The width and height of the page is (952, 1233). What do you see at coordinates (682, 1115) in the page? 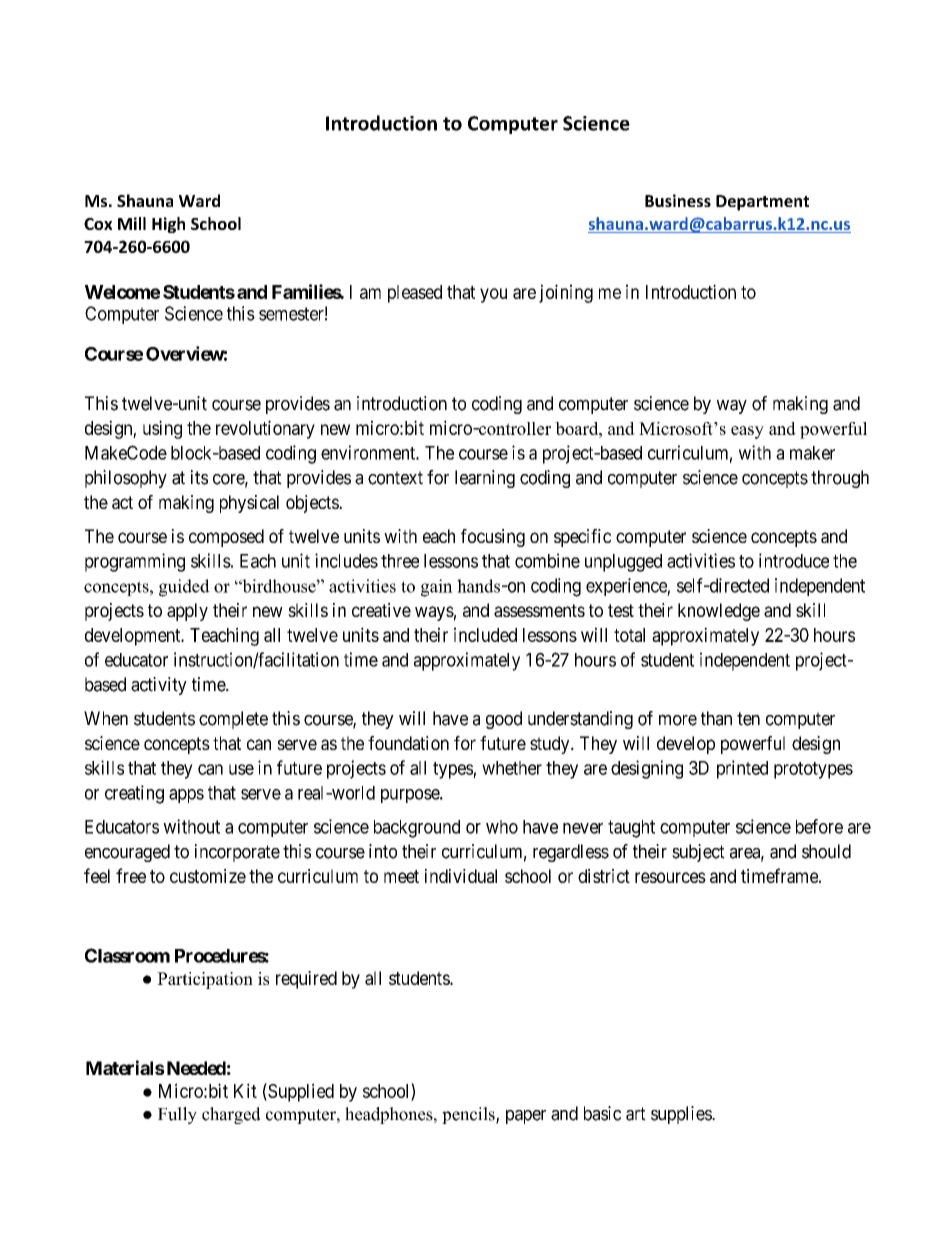
I see `supplies` at bounding box center [682, 1115].
